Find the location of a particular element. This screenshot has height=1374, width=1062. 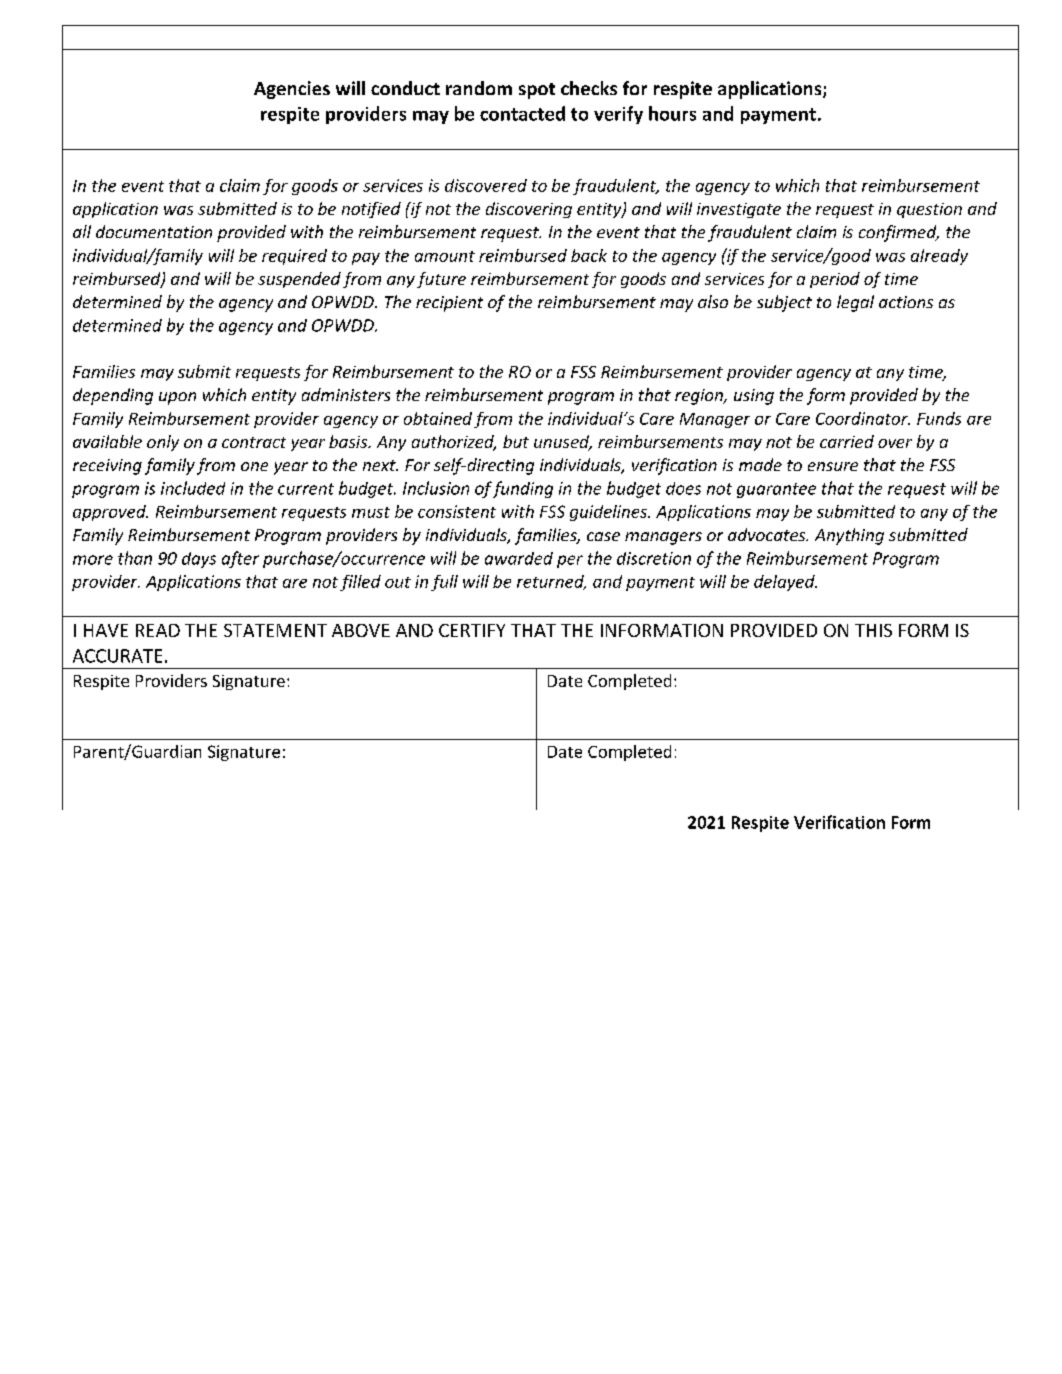

amount is located at coordinates (445, 256).
